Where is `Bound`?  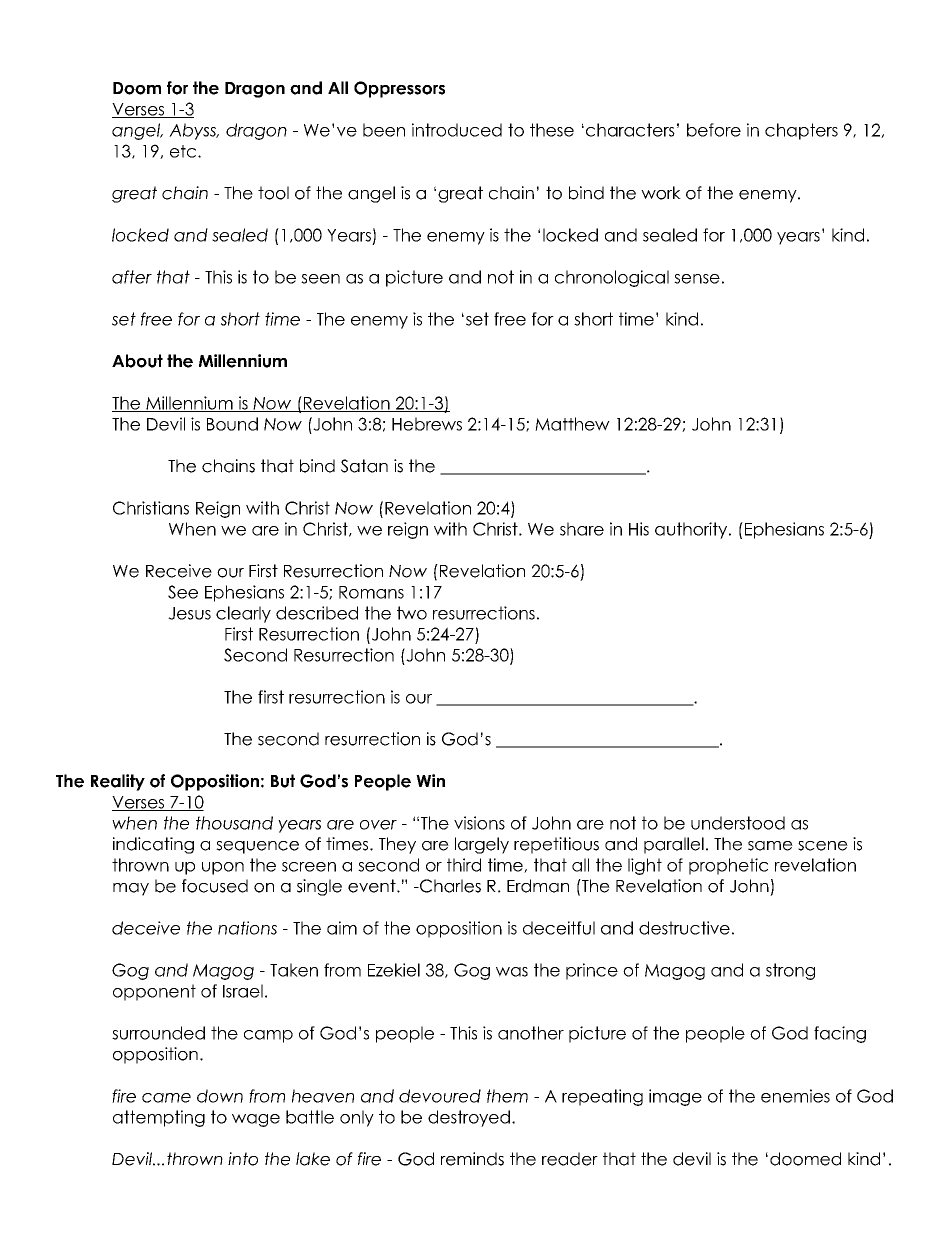
Bound is located at coordinates (232, 424).
